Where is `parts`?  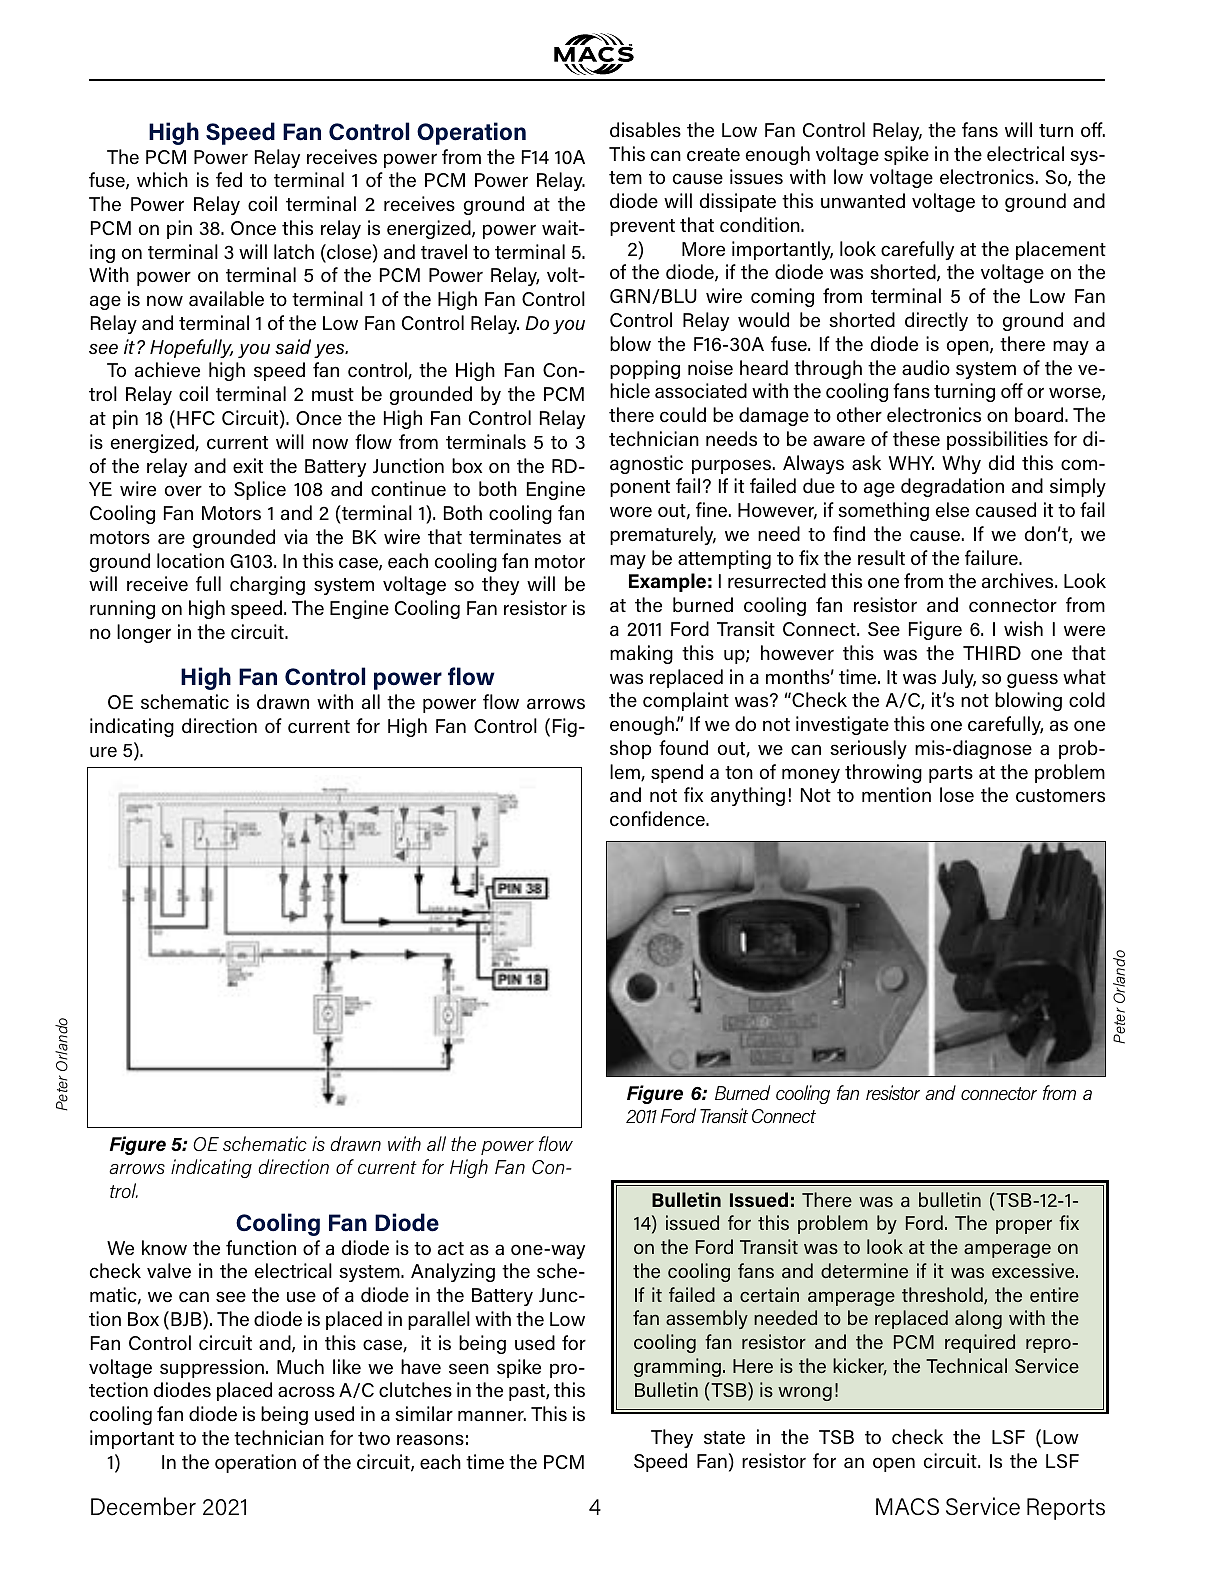
parts is located at coordinates (951, 774).
